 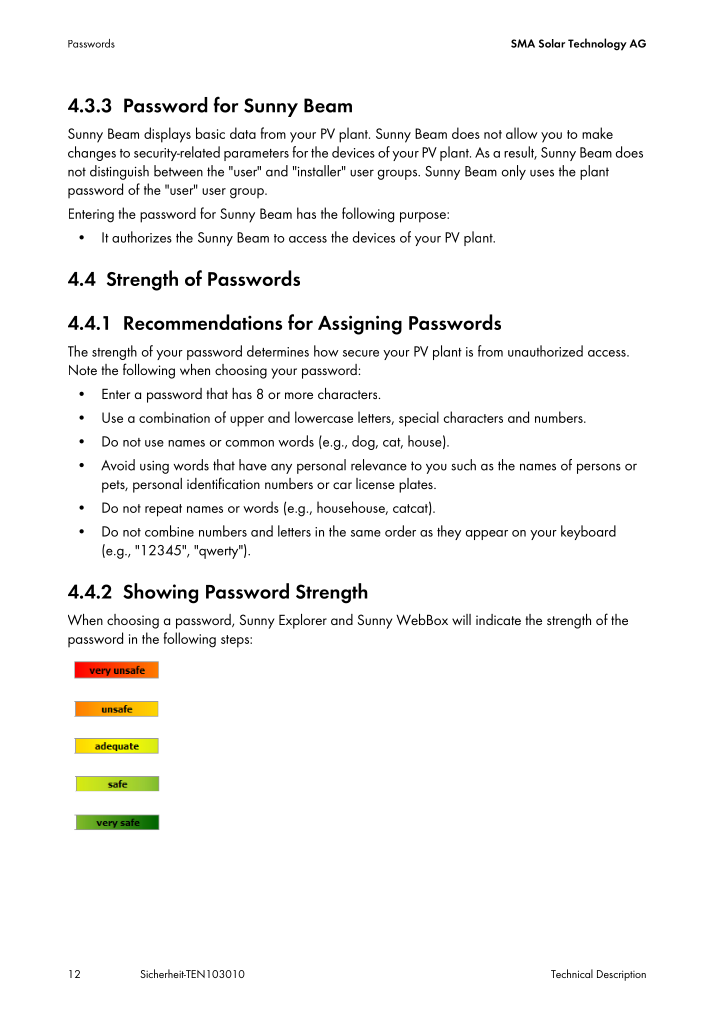 What do you see at coordinates (361, 353) in the screenshot?
I see `secure` at bounding box center [361, 353].
